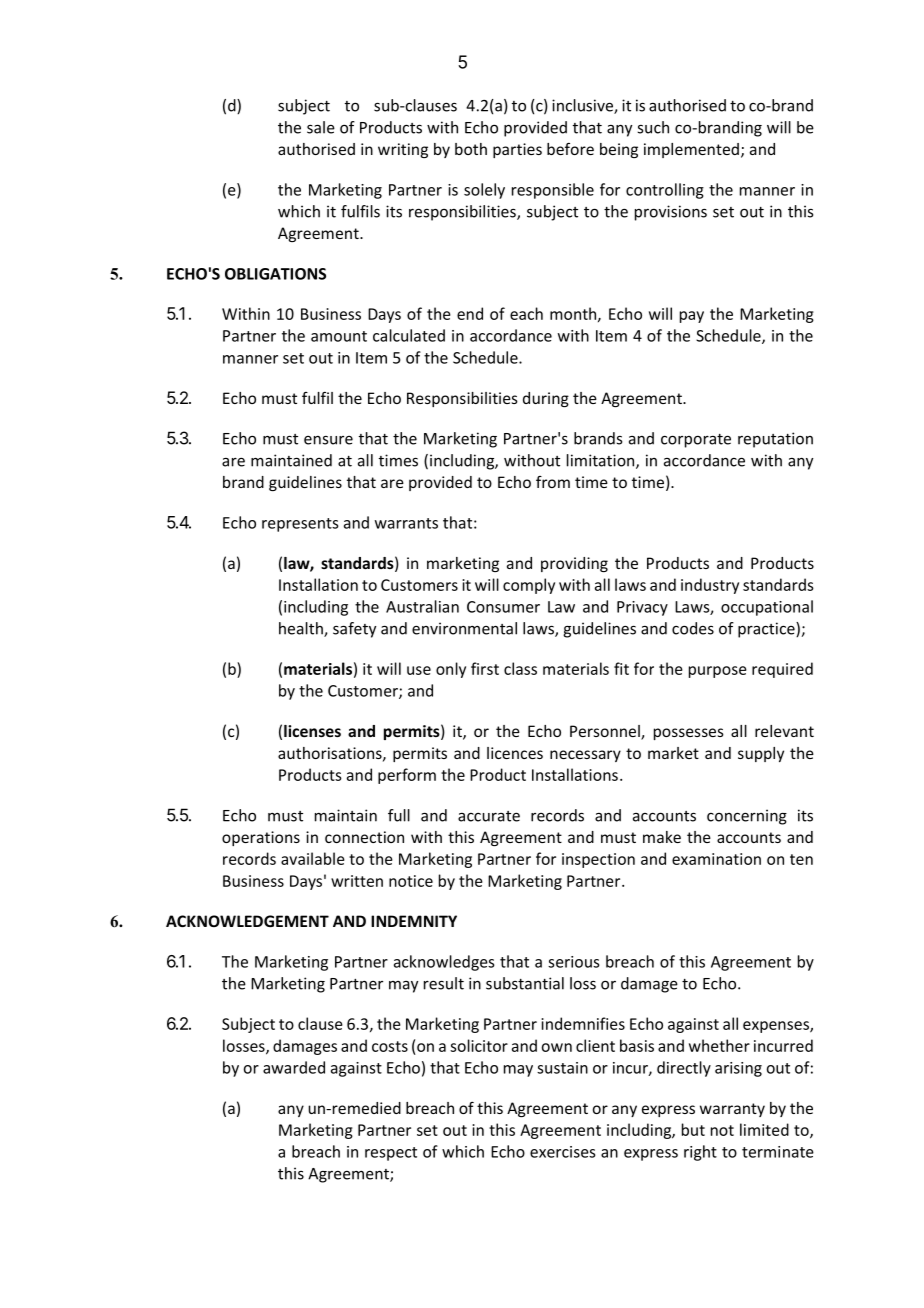 Image resolution: width=924 pixels, height=1308 pixels. What do you see at coordinates (691, 150) in the document?
I see `implemented` at bounding box center [691, 150].
